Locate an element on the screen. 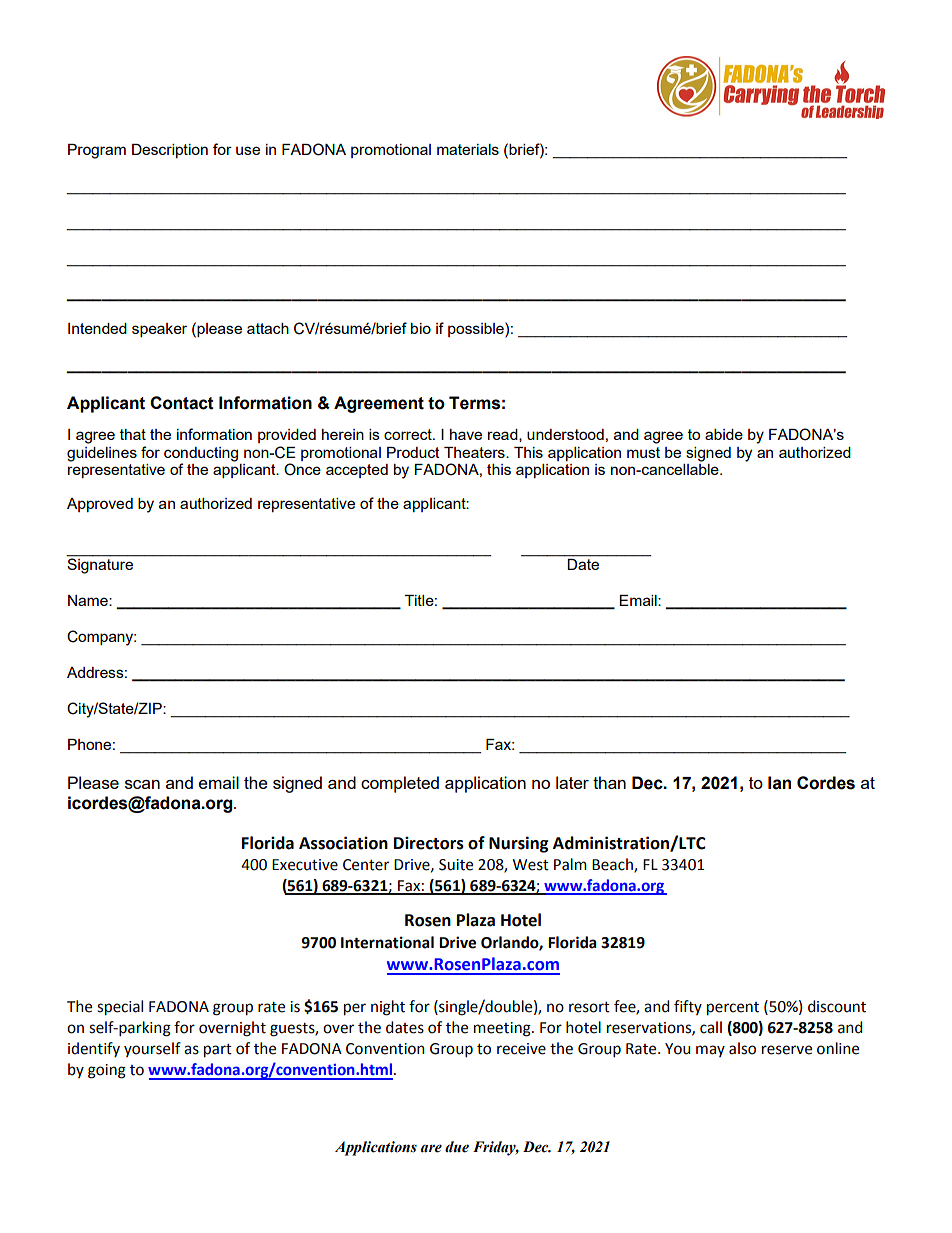  Ian is located at coordinates (779, 783).
